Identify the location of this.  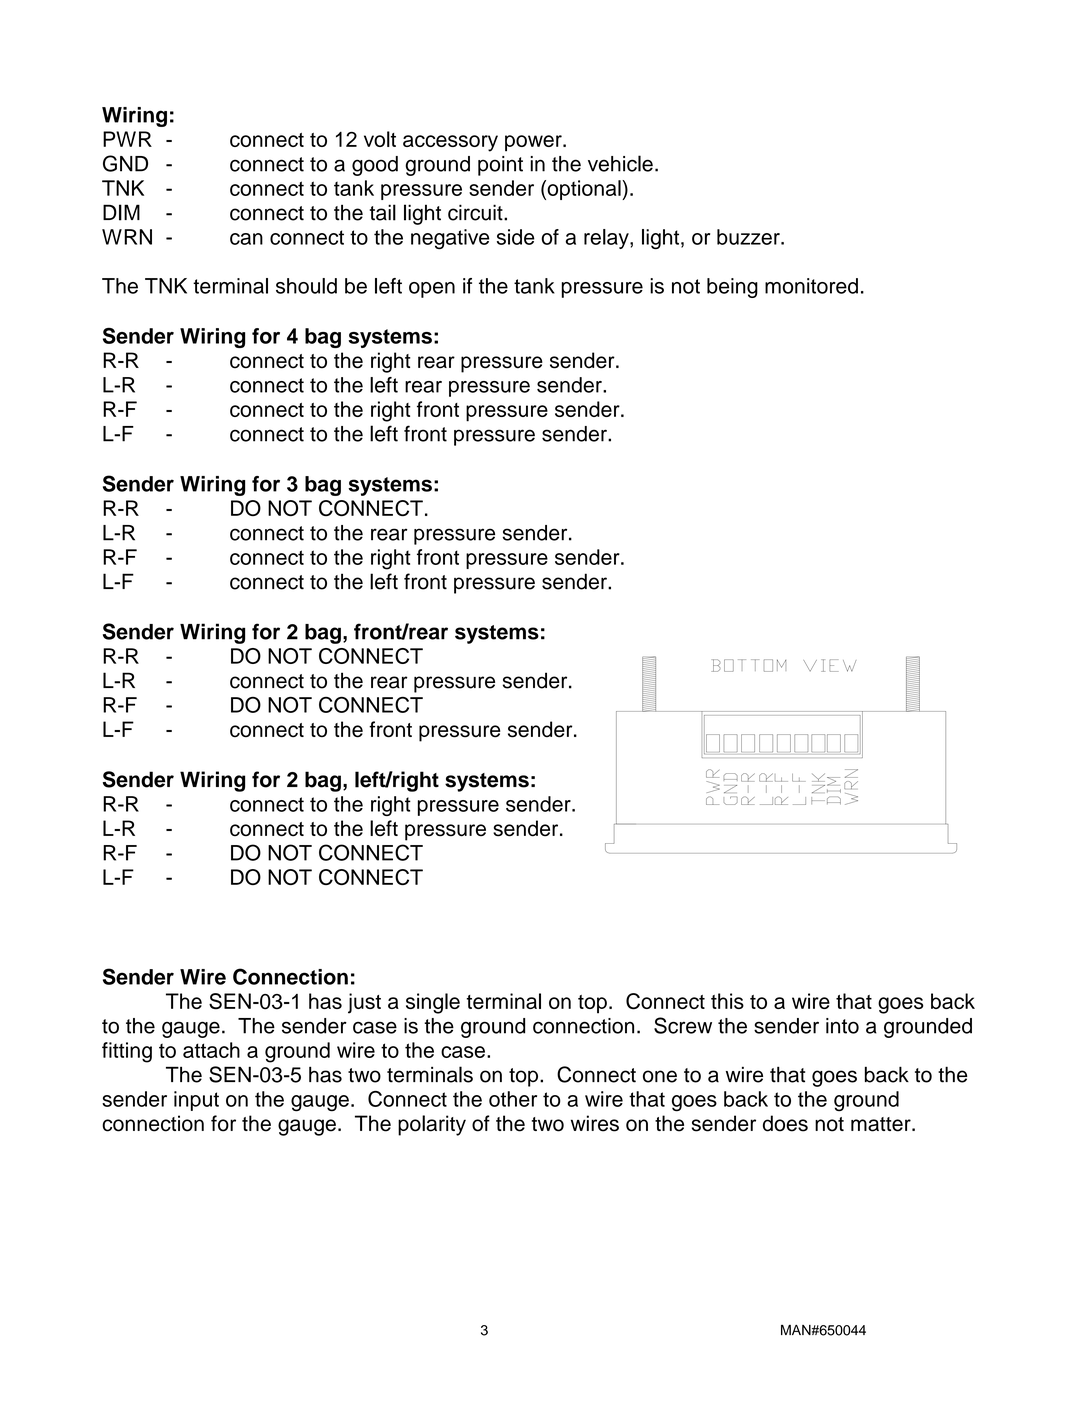
(727, 1001).
